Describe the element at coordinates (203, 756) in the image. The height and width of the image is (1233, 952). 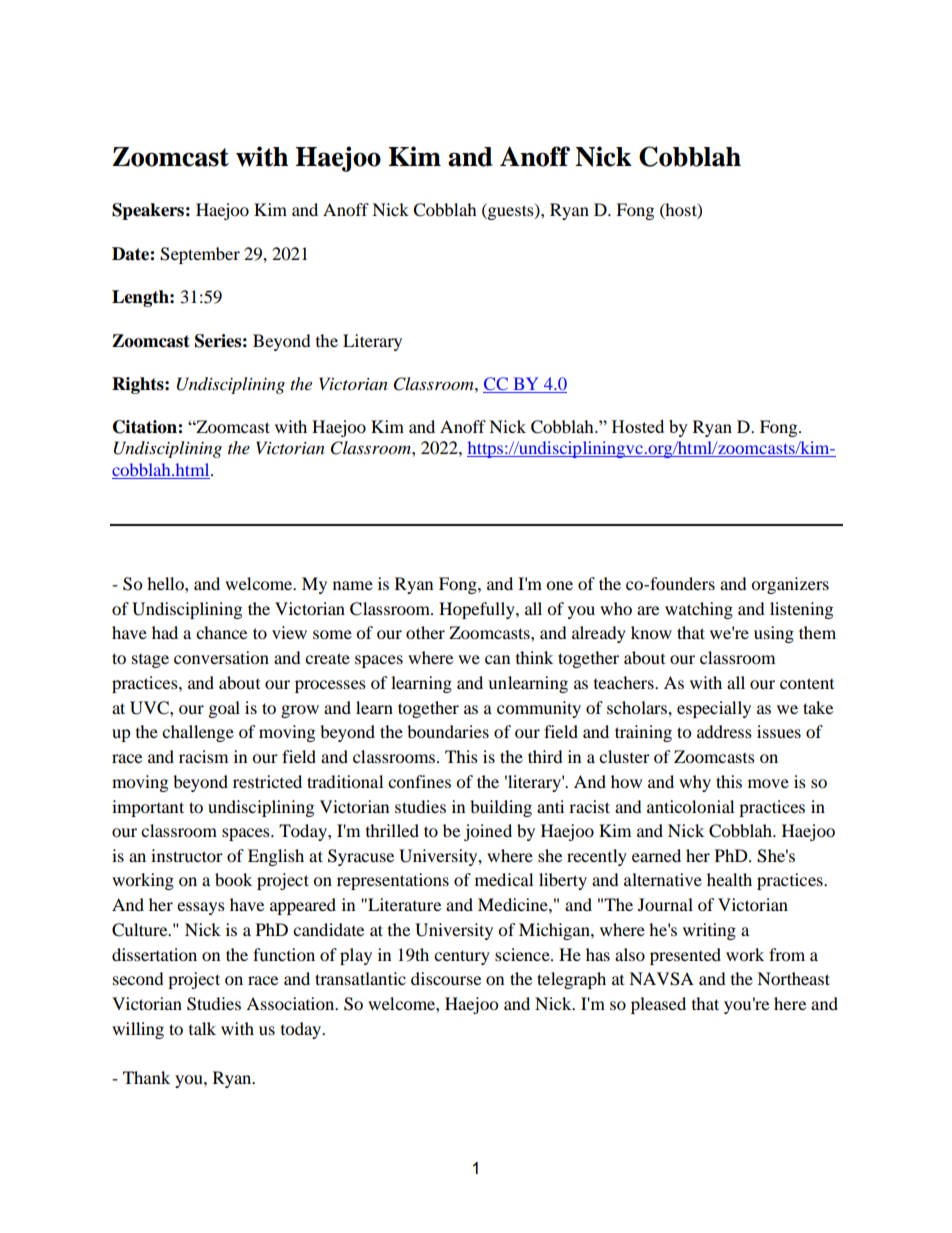
I see `racism` at that location.
